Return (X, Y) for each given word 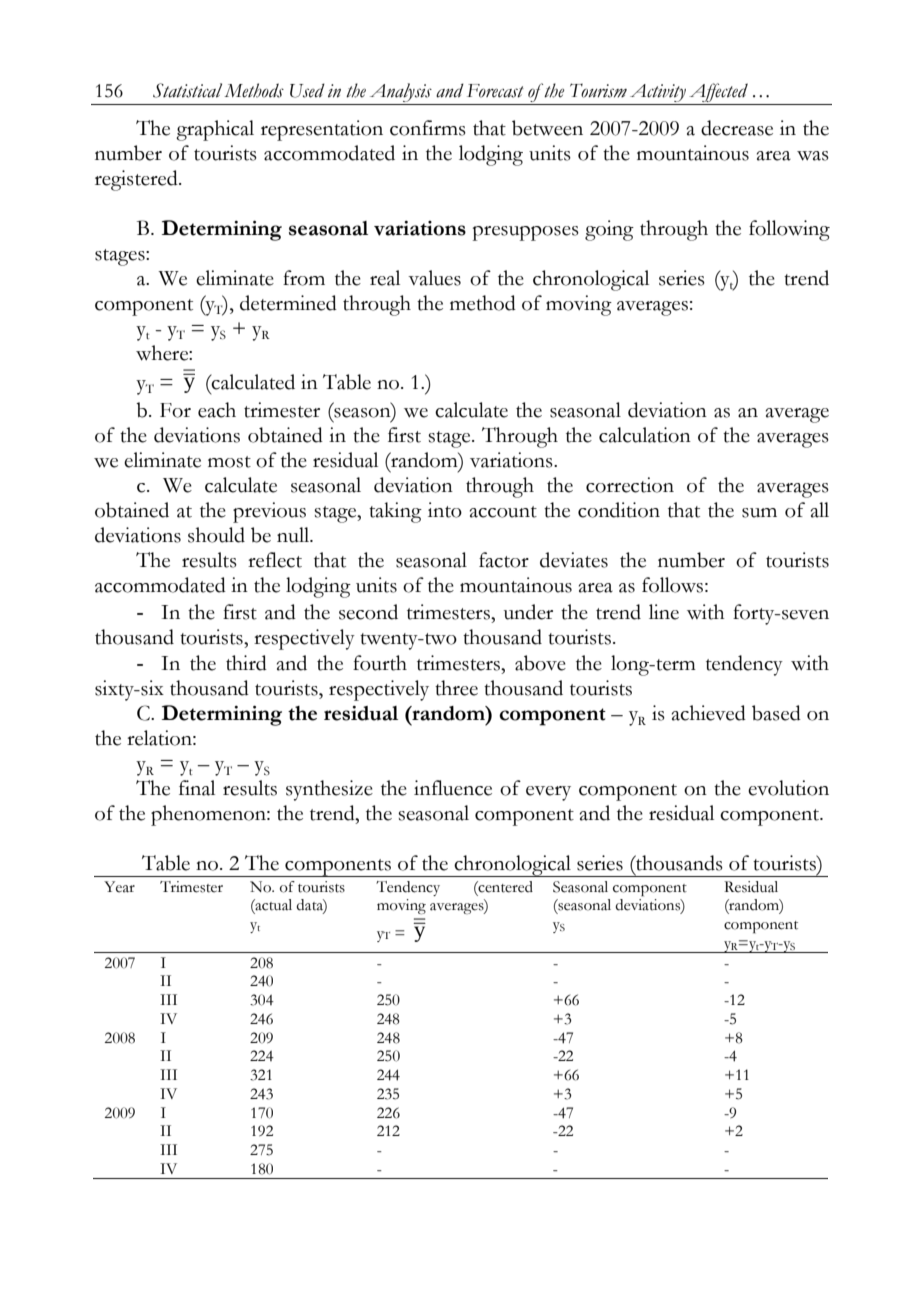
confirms (428, 128)
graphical (215, 130)
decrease (737, 128)
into (445, 510)
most (229, 462)
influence (453, 788)
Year (119, 887)
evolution (788, 788)
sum (759, 513)
